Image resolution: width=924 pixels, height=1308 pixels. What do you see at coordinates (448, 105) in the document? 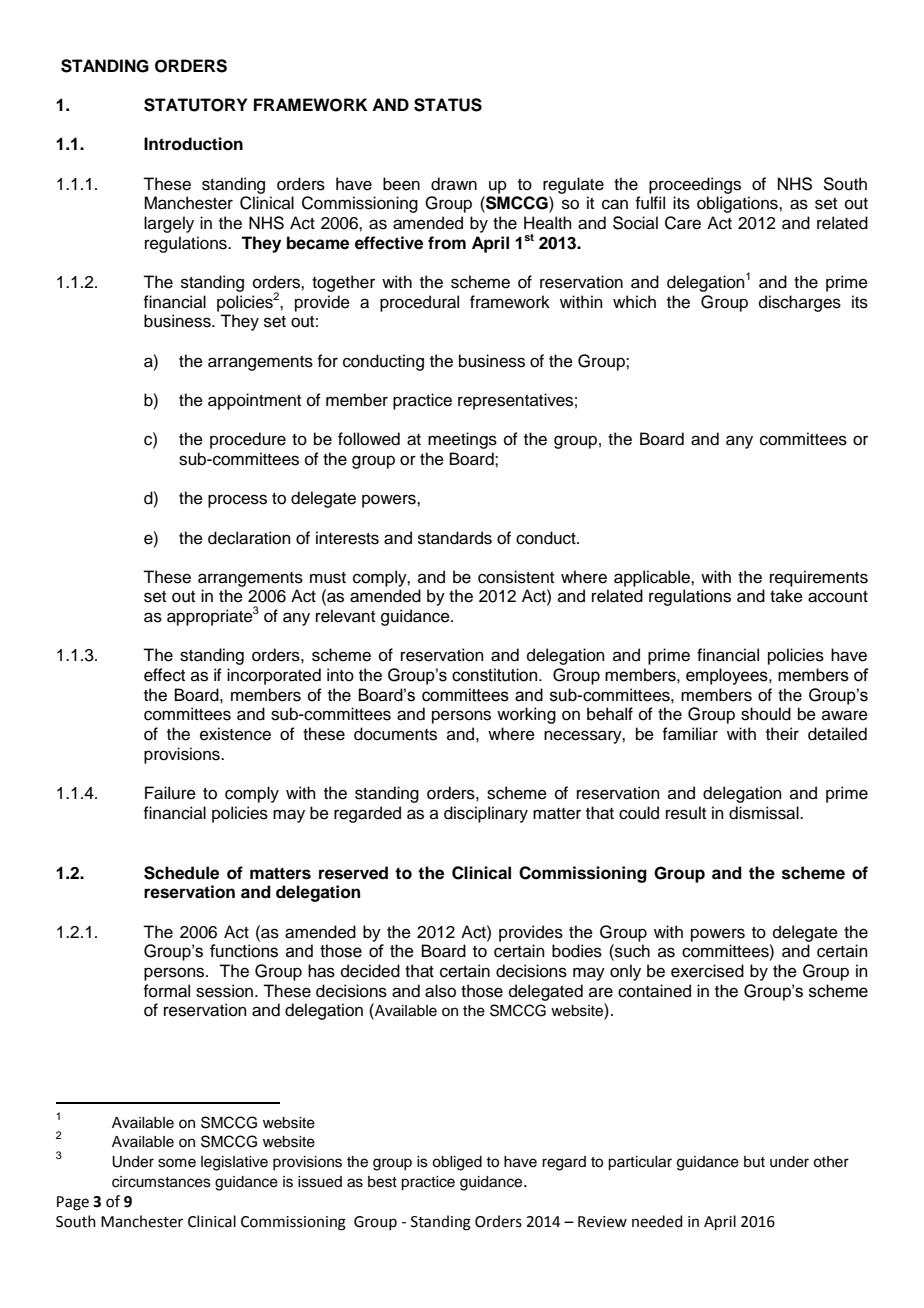
I see `STATUS` at bounding box center [448, 105].
